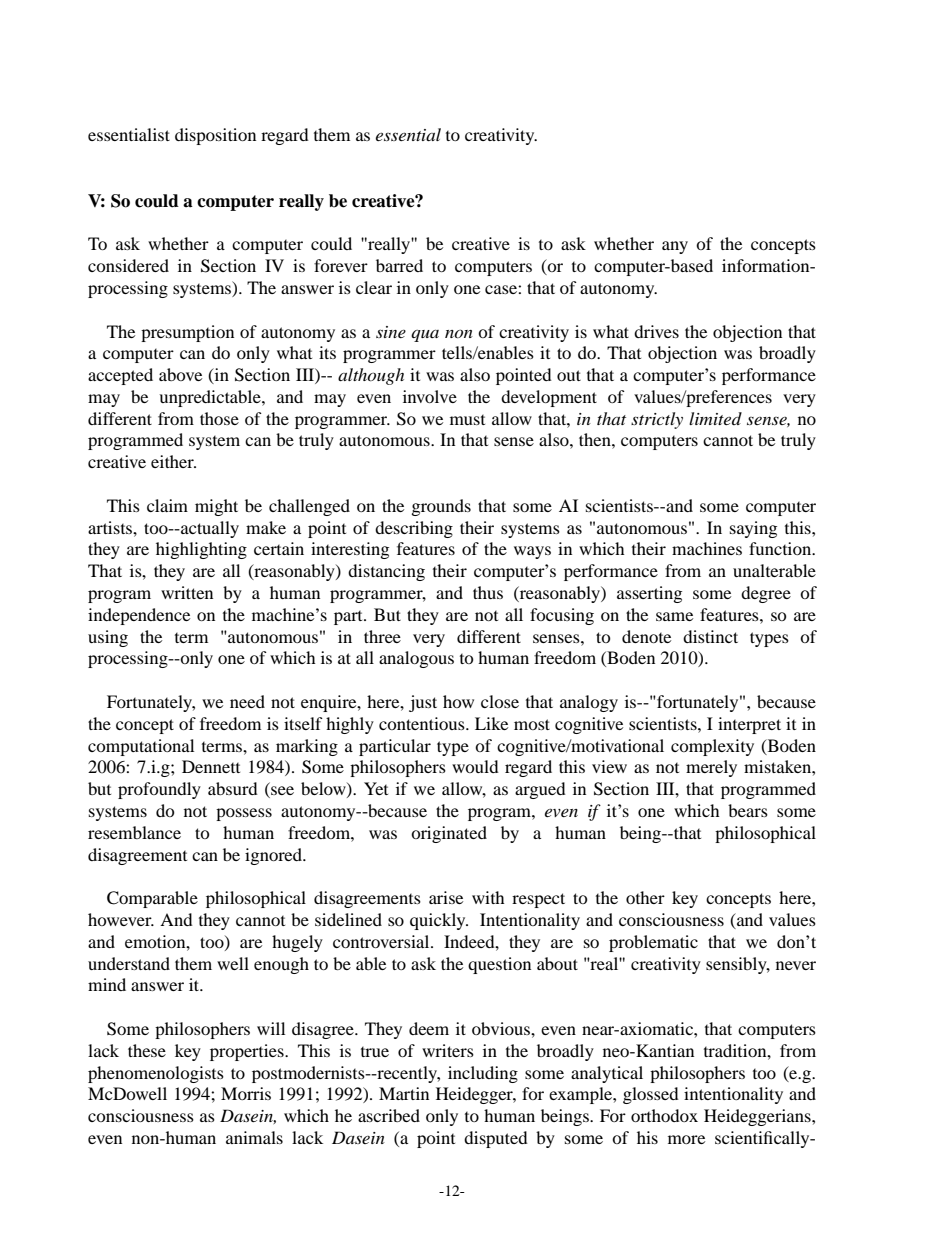 This screenshot has width=952, height=1233. What do you see at coordinates (215, 136) in the screenshot?
I see `disposition` at bounding box center [215, 136].
